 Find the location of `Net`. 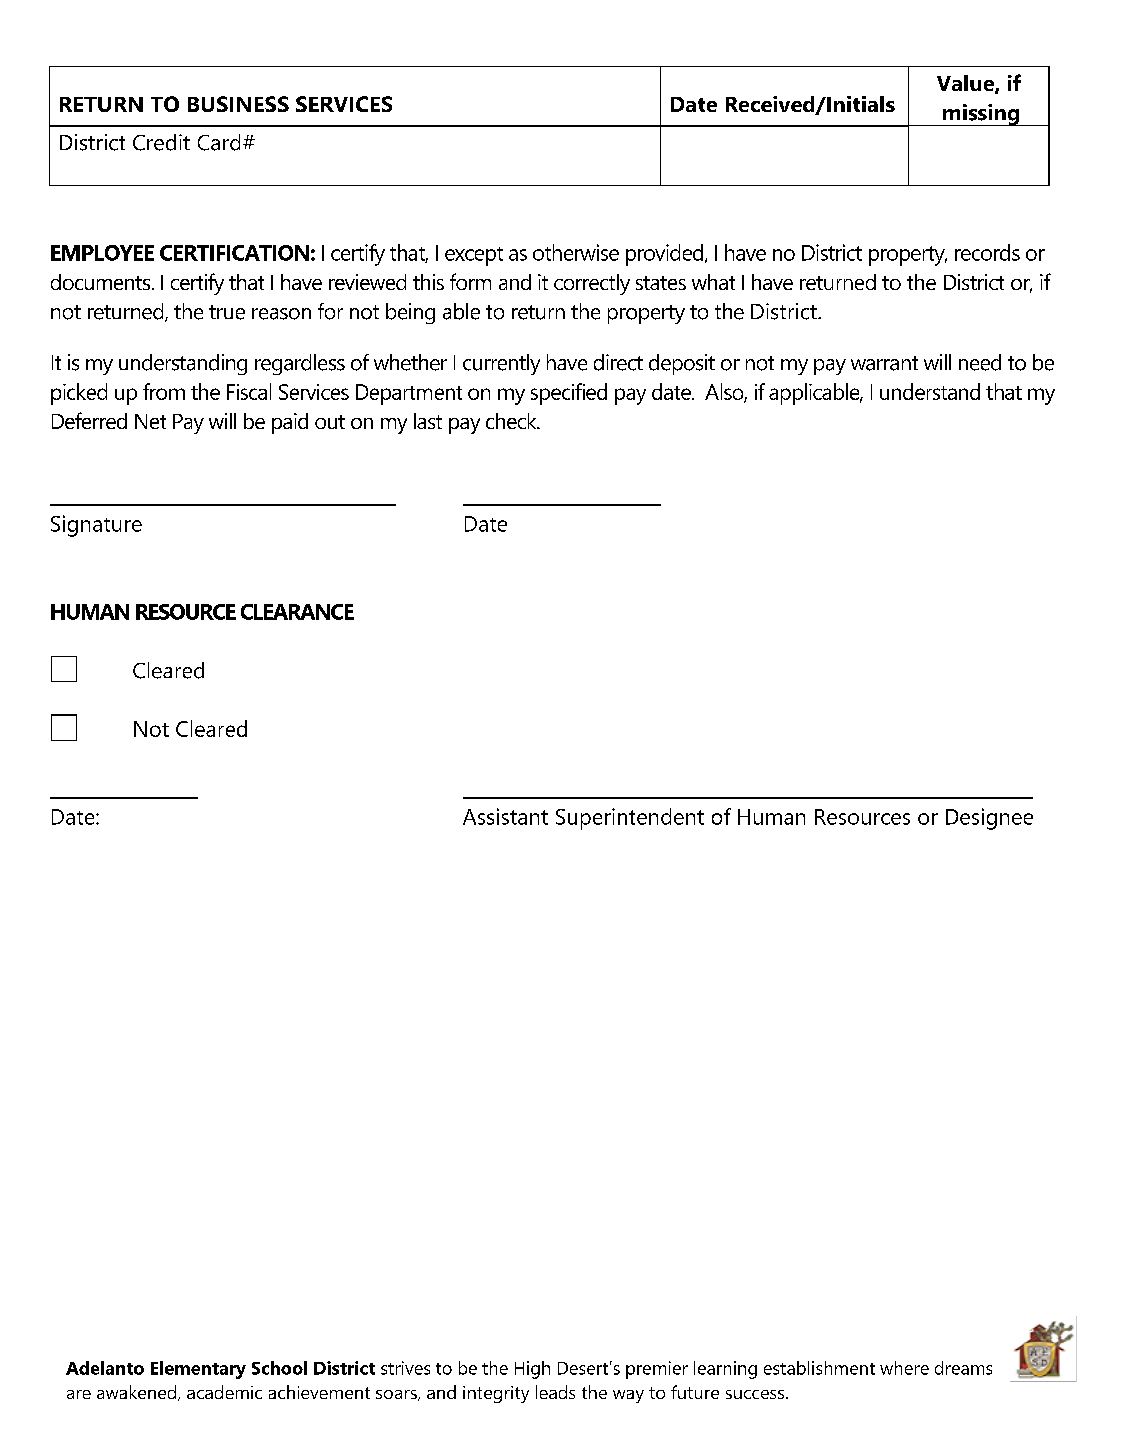

Net is located at coordinates (150, 421).
